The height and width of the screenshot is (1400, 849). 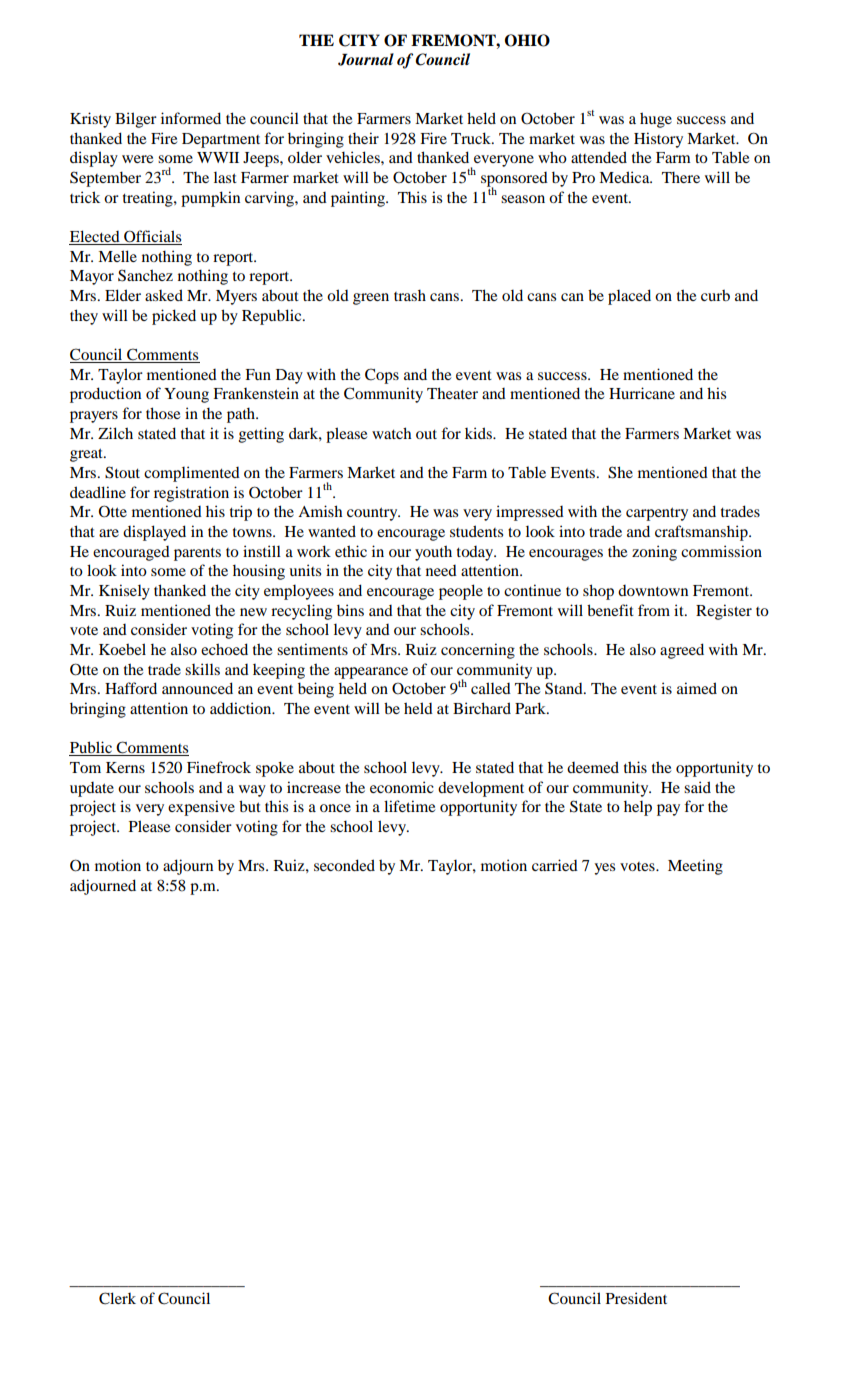 What do you see at coordinates (117, 1298) in the screenshot?
I see `Clerk` at bounding box center [117, 1298].
